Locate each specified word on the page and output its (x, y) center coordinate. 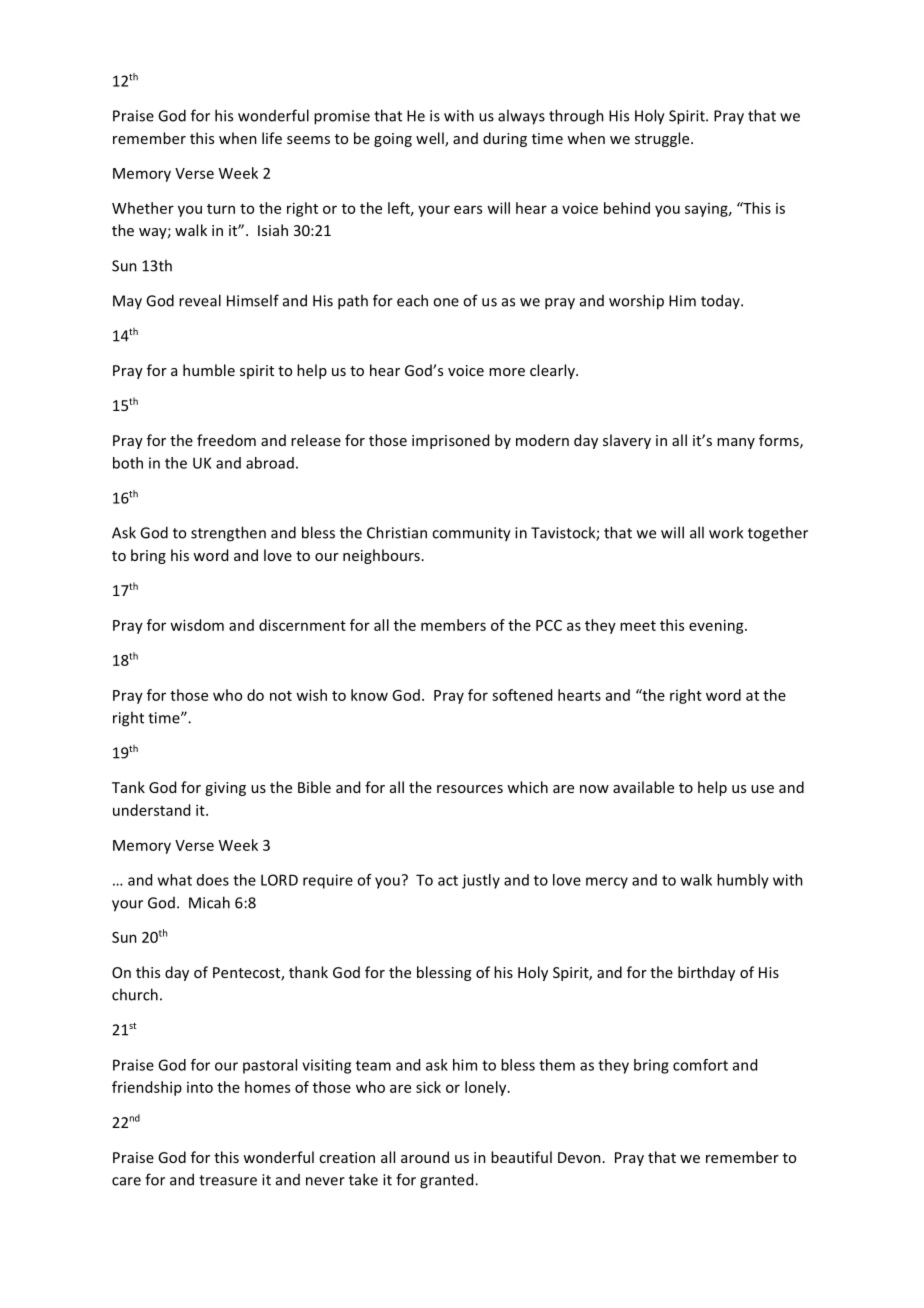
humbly (743, 881)
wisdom (197, 625)
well (431, 139)
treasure (228, 1180)
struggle (663, 139)
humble (209, 370)
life (272, 138)
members (453, 625)
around (425, 1157)
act (448, 880)
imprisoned (450, 441)
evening (717, 626)
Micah (209, 902)
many (736, 443)
